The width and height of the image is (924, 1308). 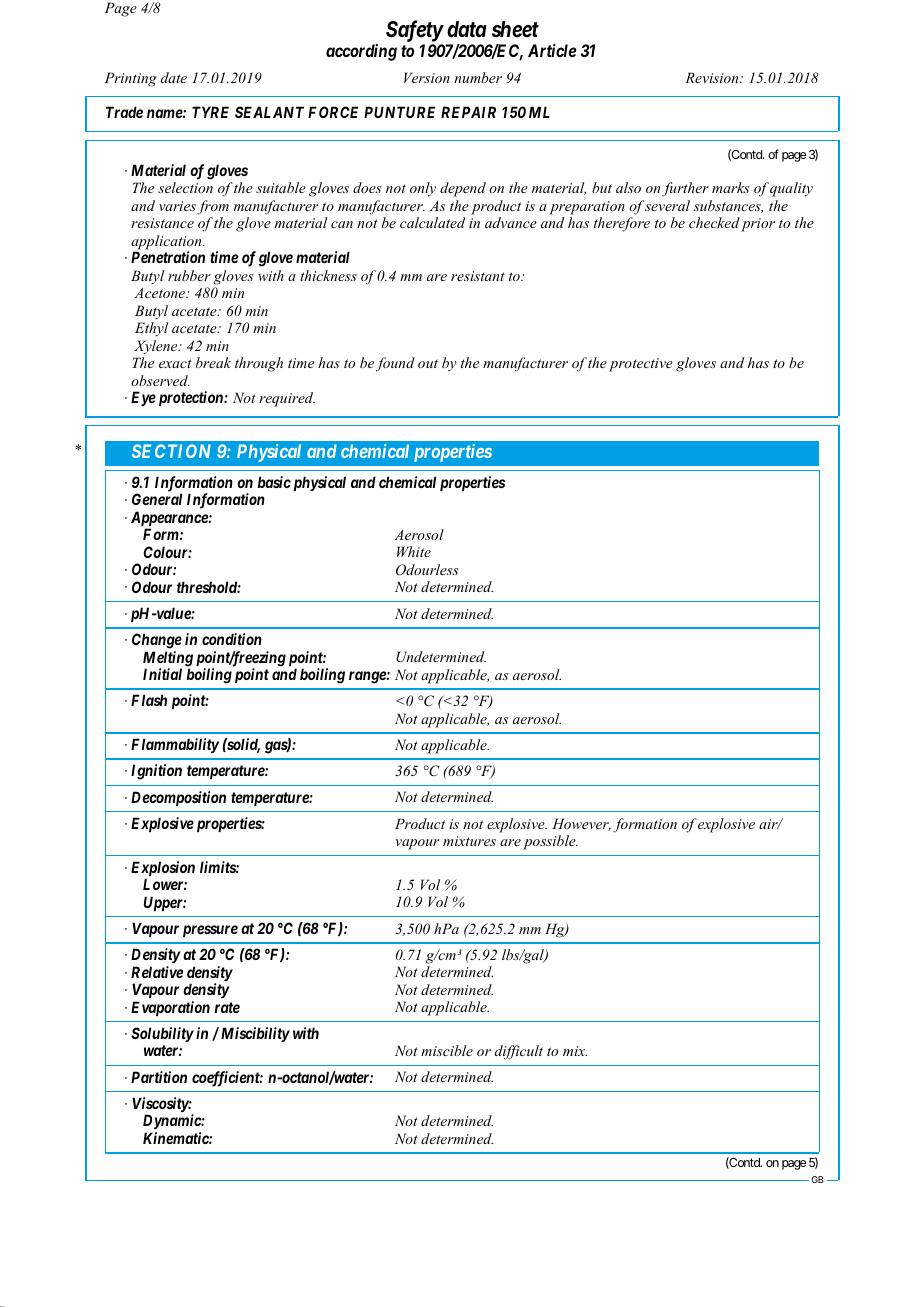 I want to click on Kinematic, so click(x=176, y=1138).
